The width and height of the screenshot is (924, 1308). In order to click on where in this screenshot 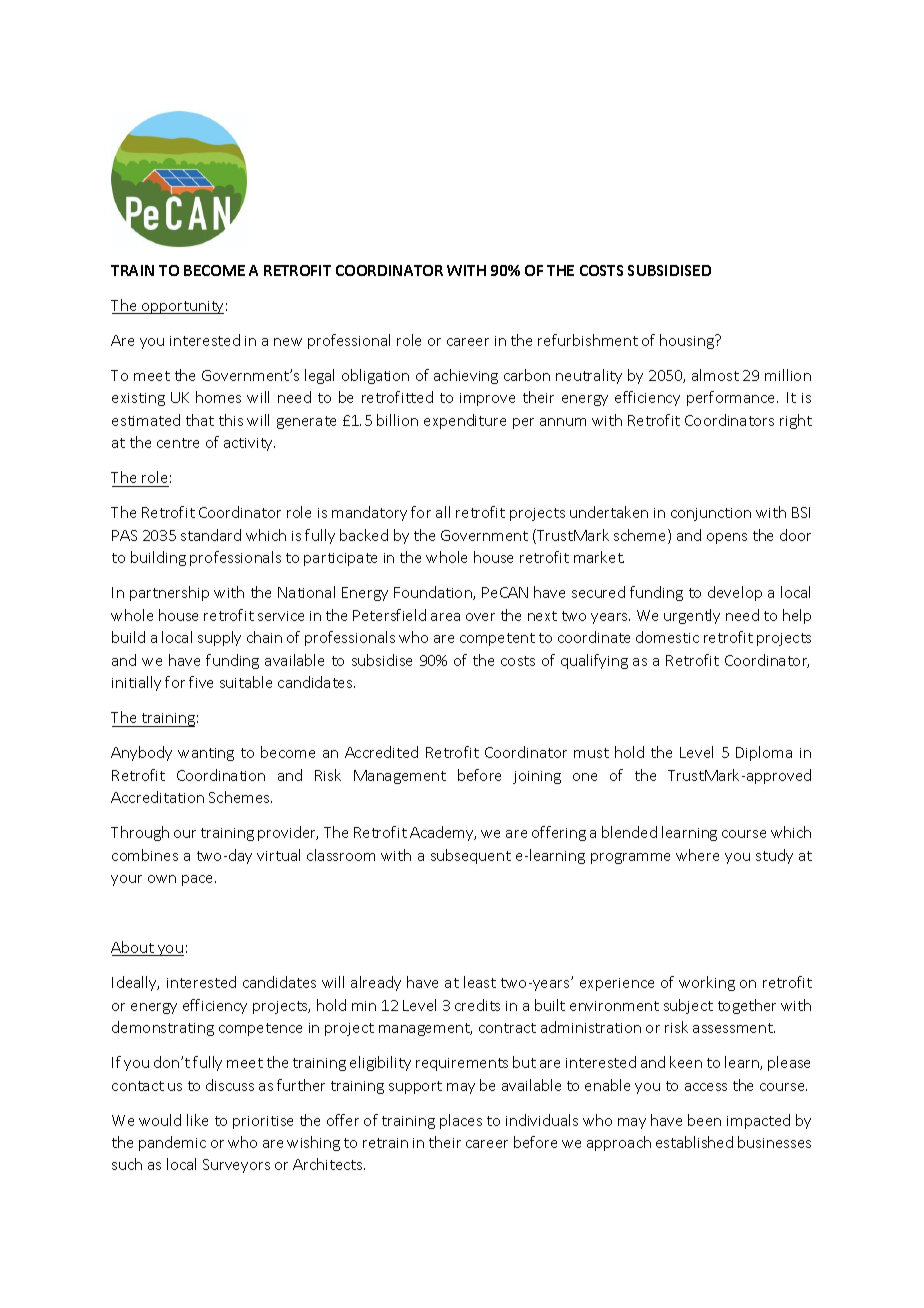, I will do `click(697, 855)`.
